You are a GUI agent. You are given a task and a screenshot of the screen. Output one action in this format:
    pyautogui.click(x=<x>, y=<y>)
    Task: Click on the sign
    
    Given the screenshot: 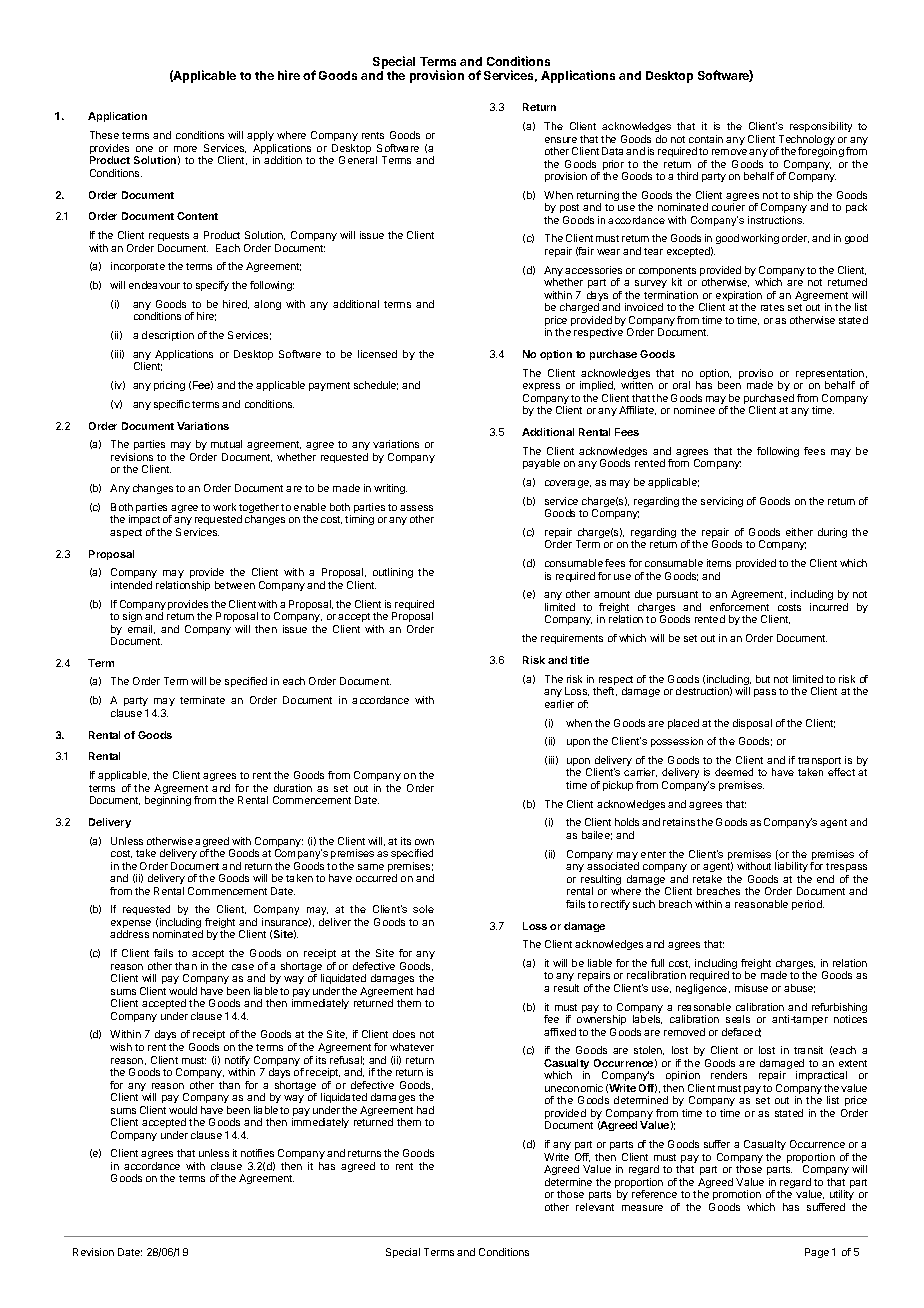 What is the action you would take?
    pyautogui.click(x=132, y=617)
